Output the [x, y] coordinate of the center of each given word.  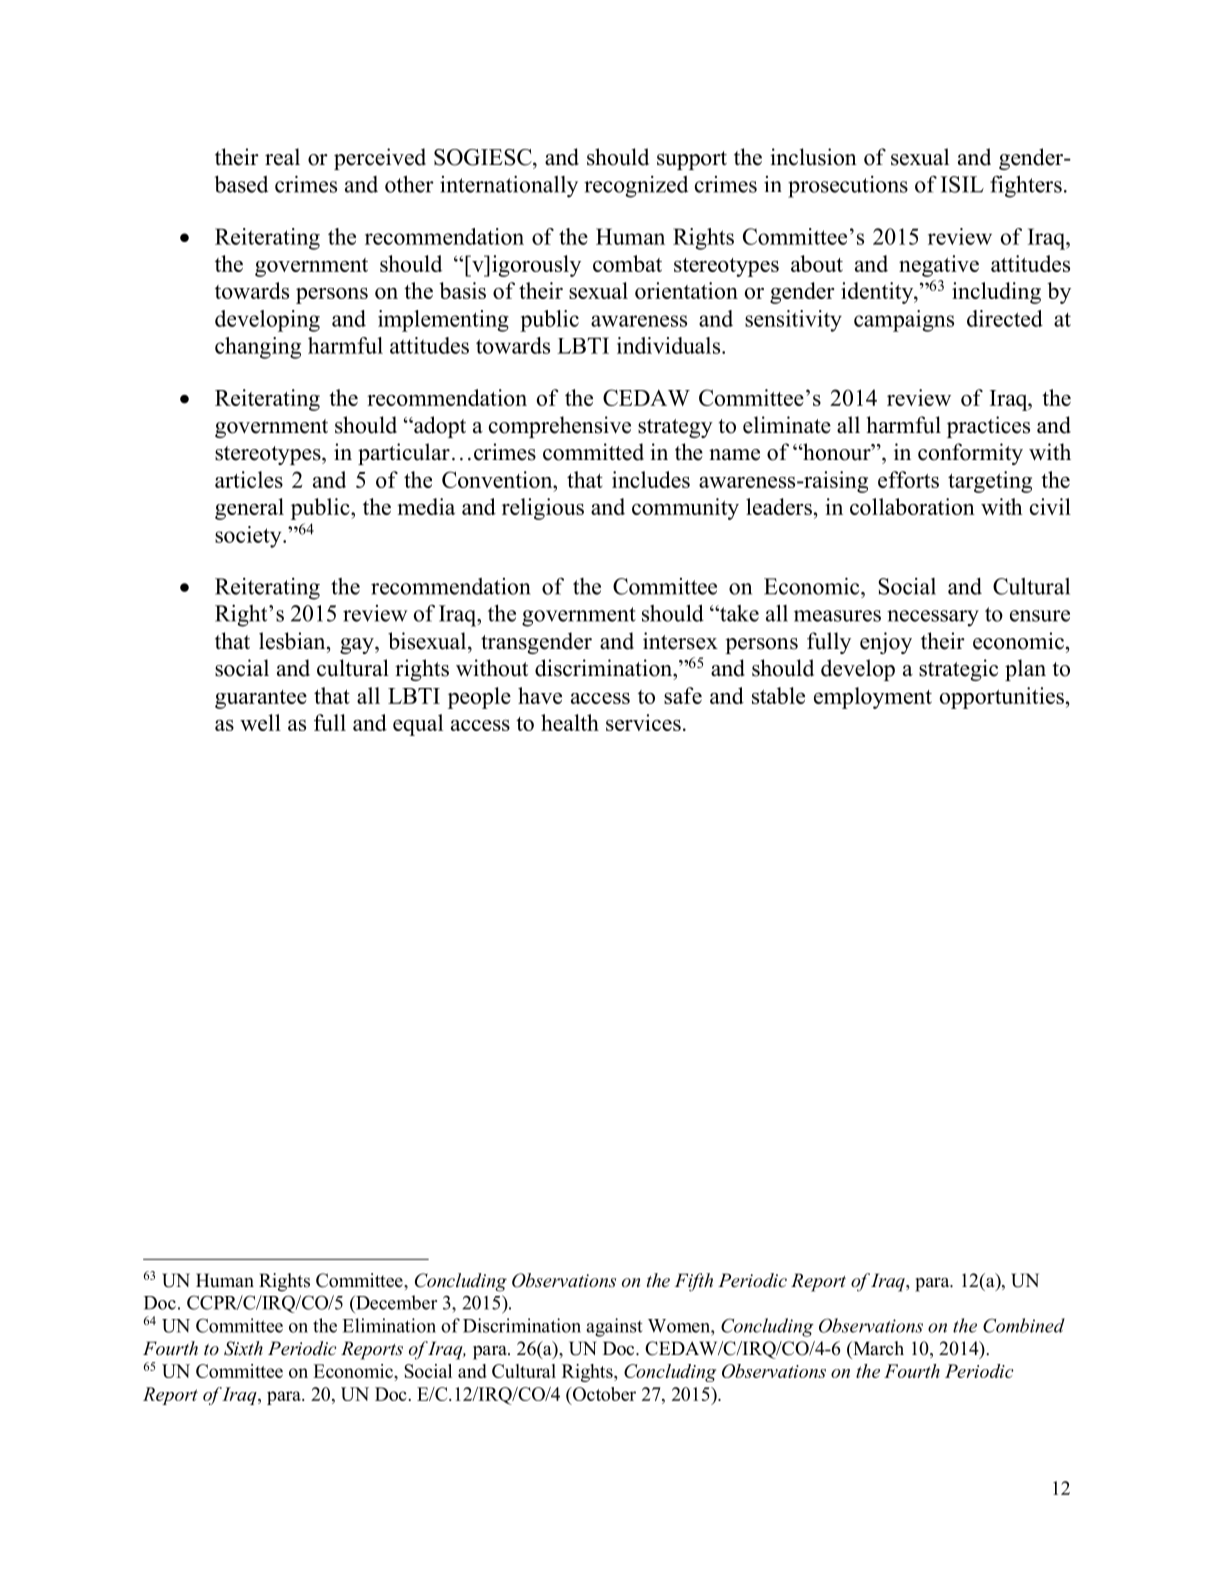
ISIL [962, 184]
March [877, 1348]
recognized [636, 187]
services [643, 722]
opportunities [1002, 698]
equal [418, 725]
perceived [380, 159]
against [614, 1327]
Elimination [389, 1325]
